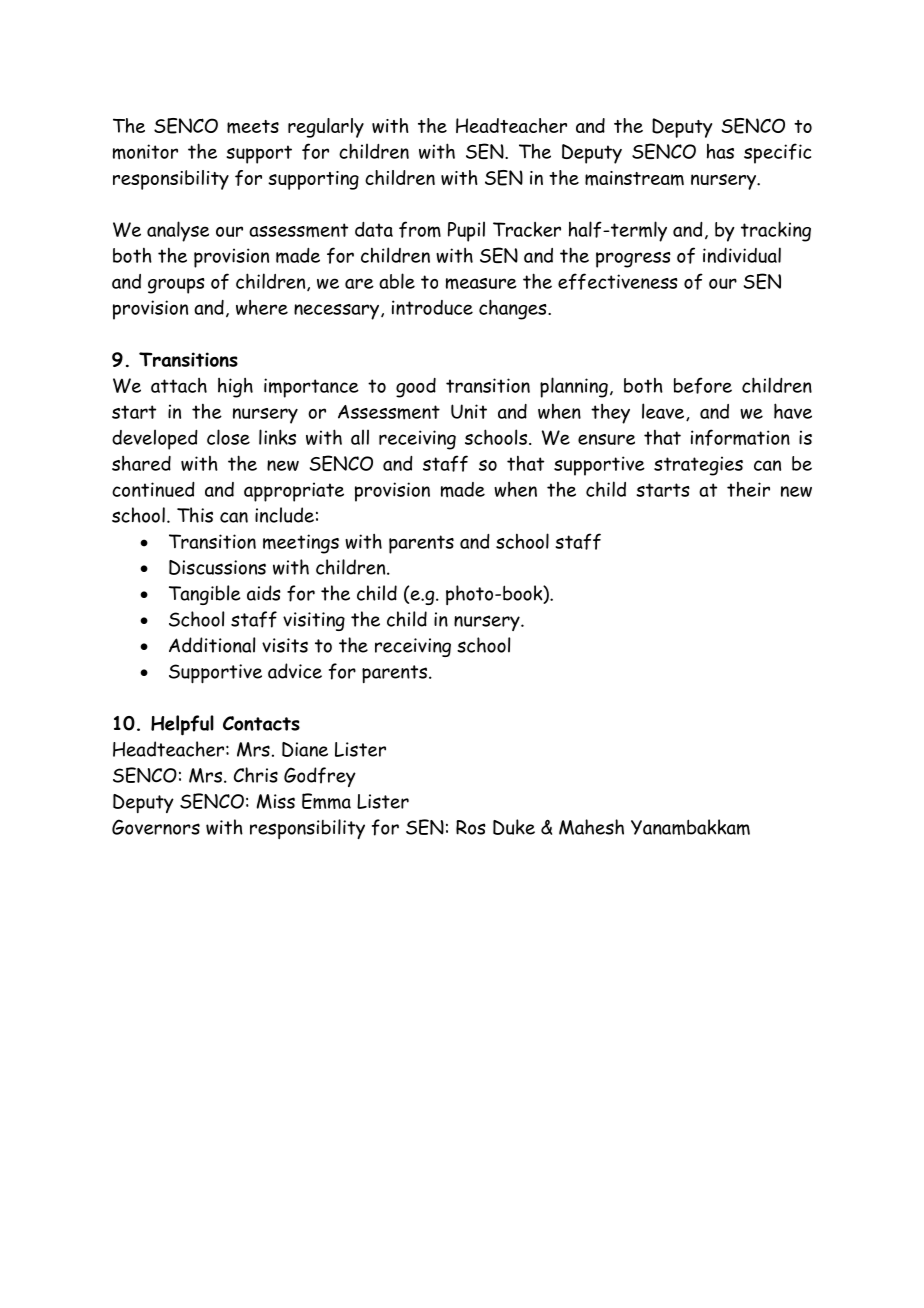 This screenshot has width=924, height=1308. What do you see at coordinates (253, 127) in the screenshot?
I see `meets` at bounding box center [253, 127].
